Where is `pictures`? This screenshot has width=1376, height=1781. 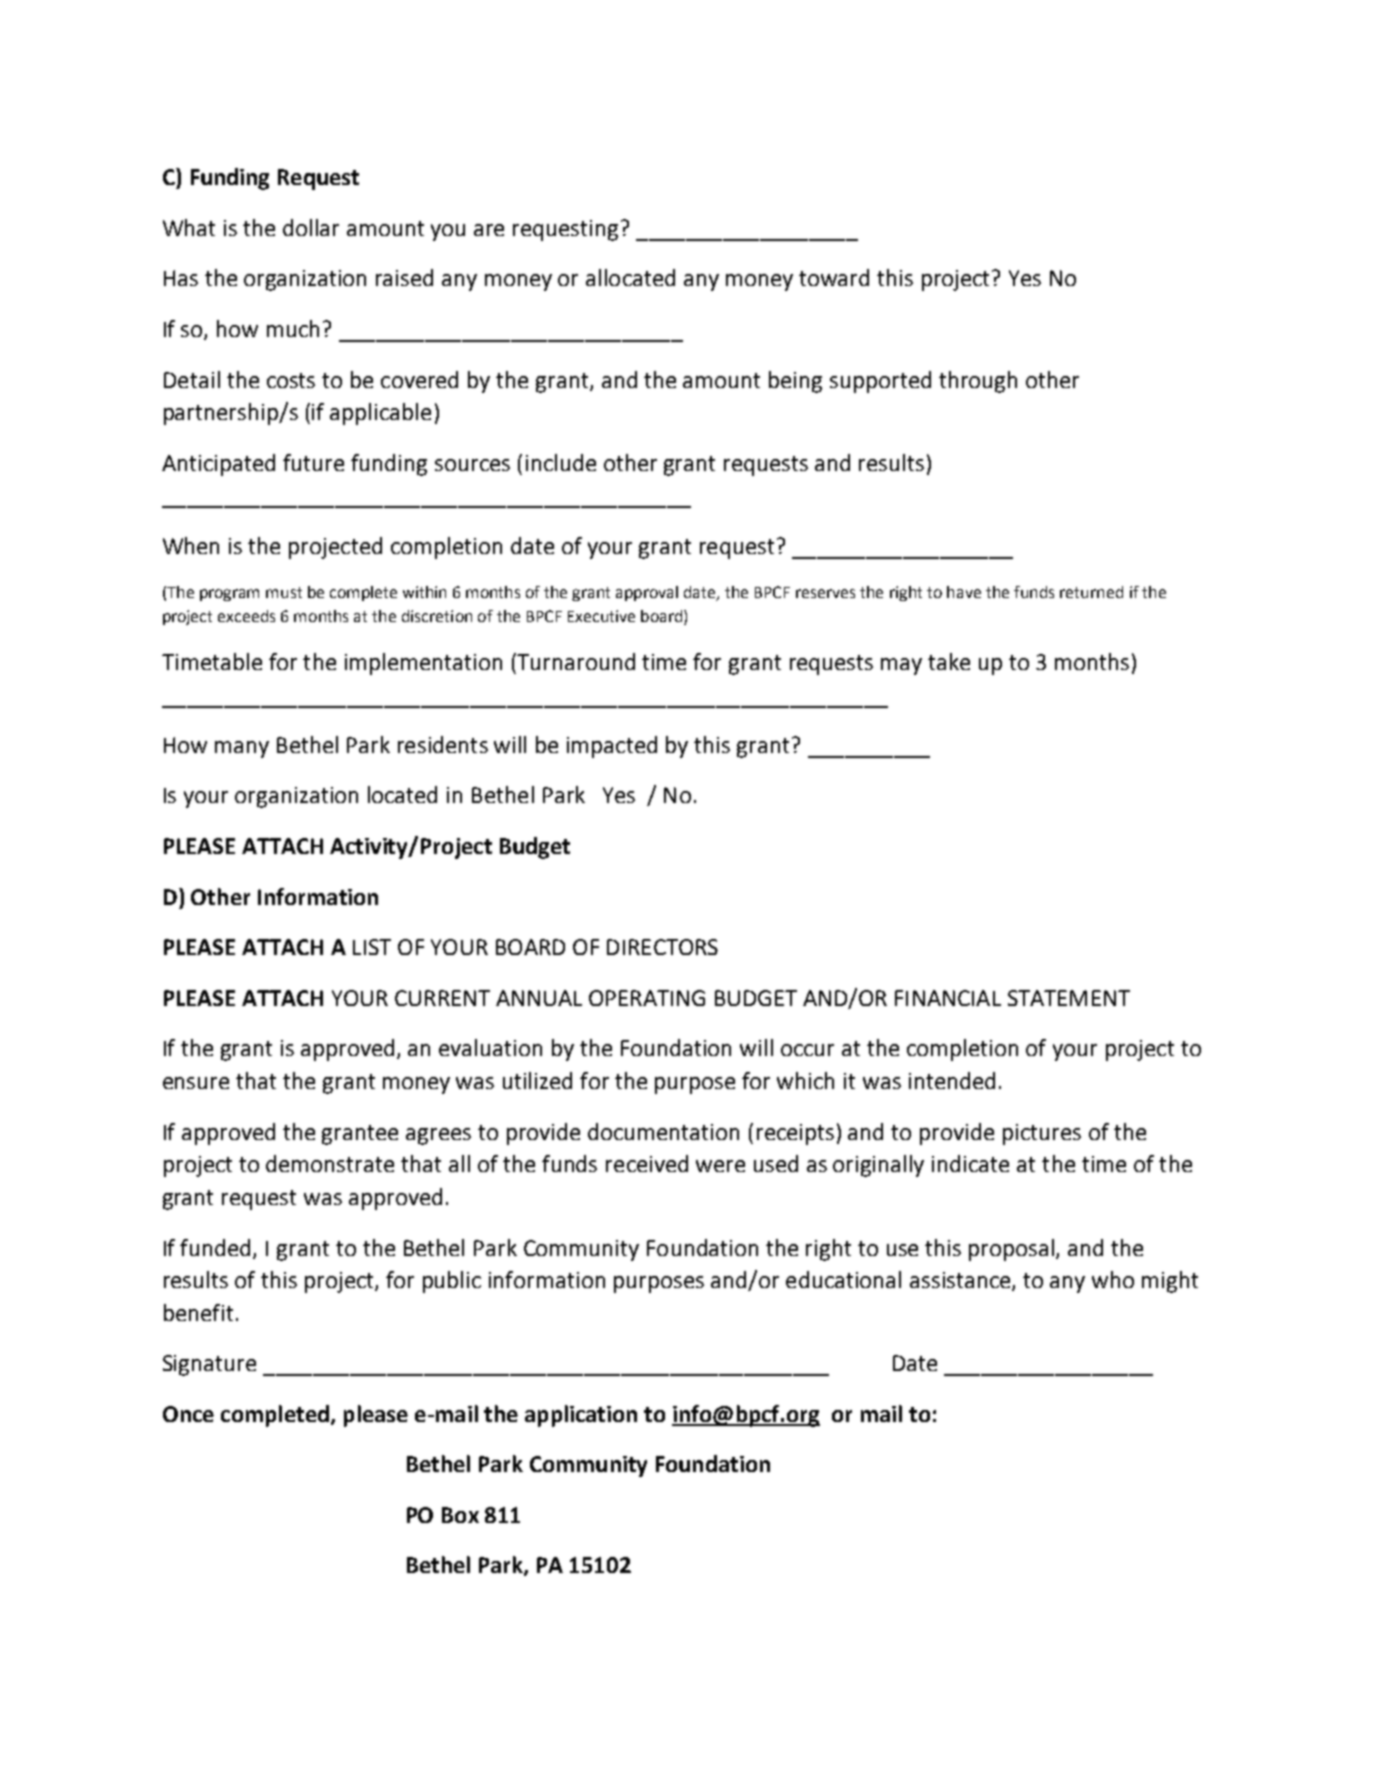
pictures is located at coordinates (1042, 1134).
